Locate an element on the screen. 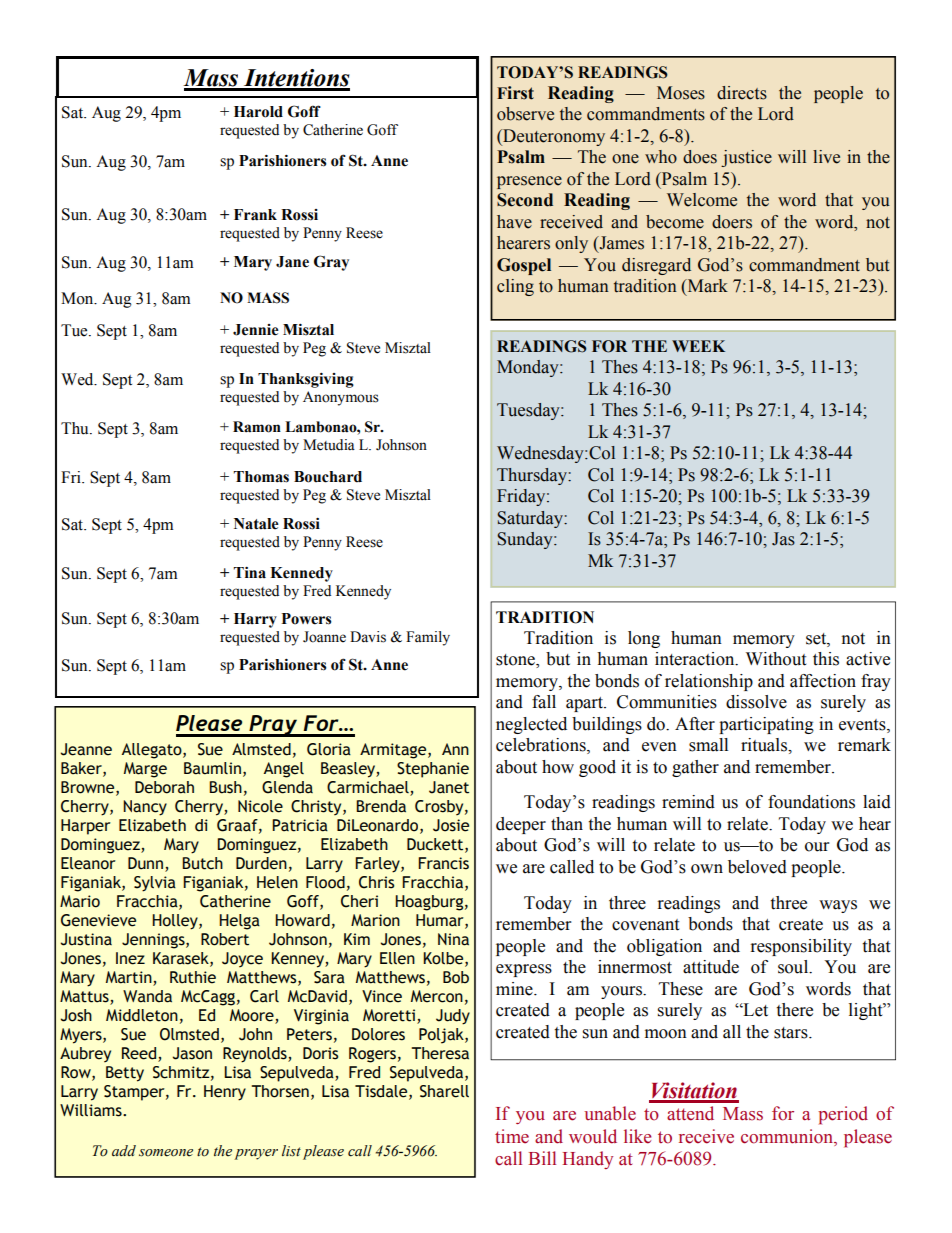  Friday is located at coordinates (522, 497).
